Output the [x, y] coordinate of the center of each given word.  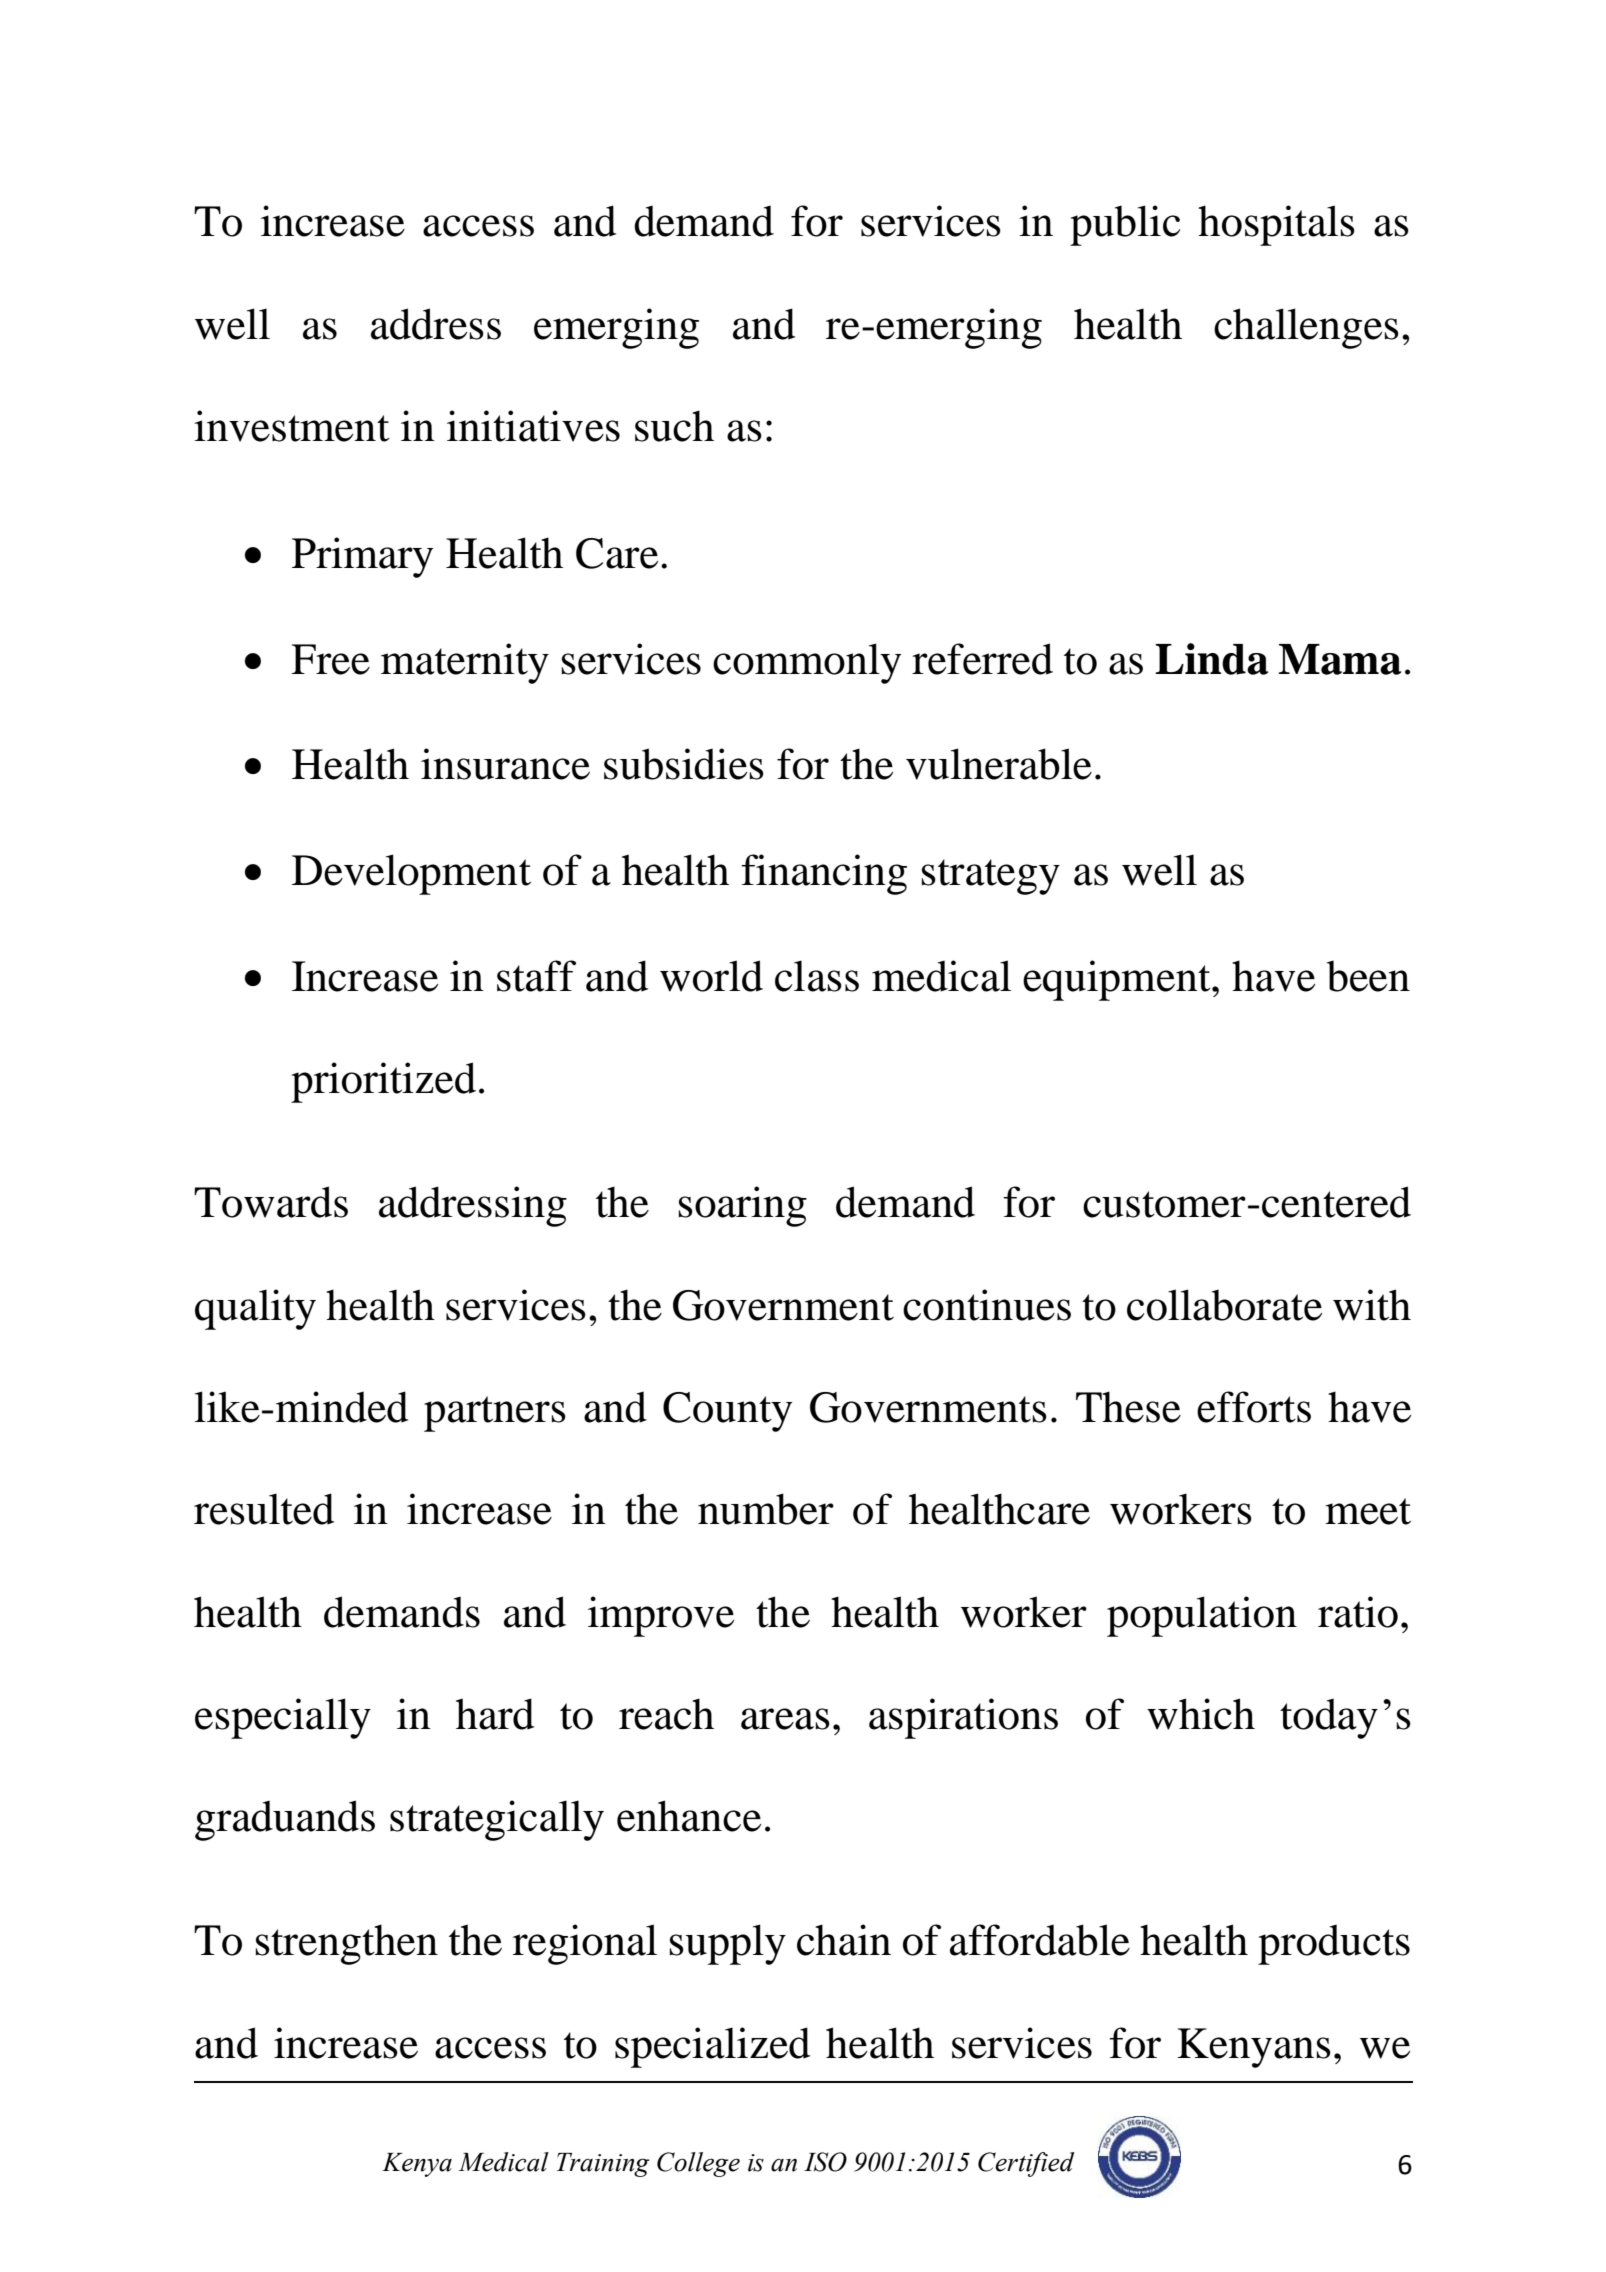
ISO [825, 2162]
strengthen [347, 1944]
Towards [271, 1202]
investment [292, 426]
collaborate [1224, 1305]
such [674, 426]
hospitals [1276, 225]
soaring [743, 1206]
